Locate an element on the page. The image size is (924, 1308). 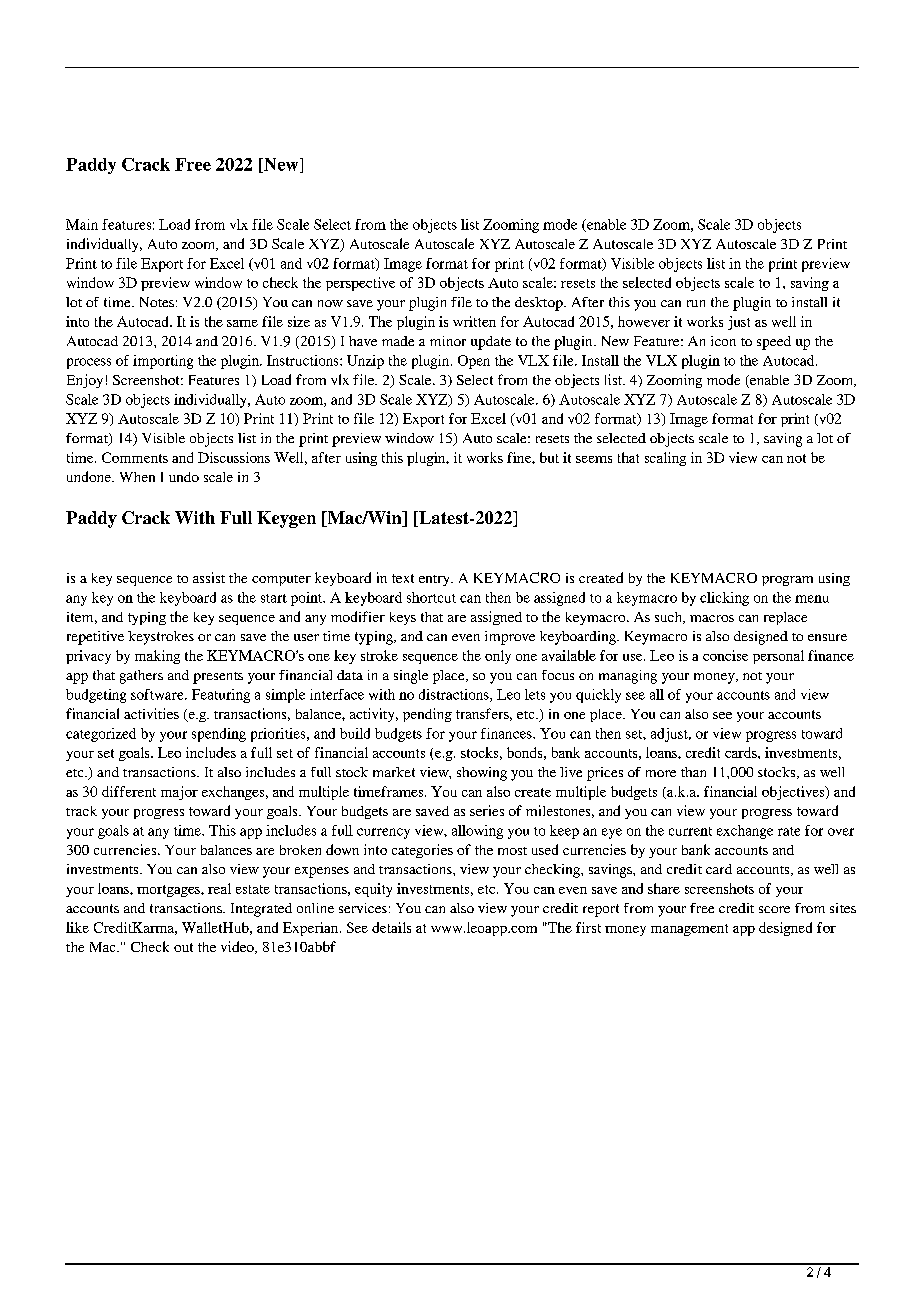
run is located at coordinates (696, 303).
